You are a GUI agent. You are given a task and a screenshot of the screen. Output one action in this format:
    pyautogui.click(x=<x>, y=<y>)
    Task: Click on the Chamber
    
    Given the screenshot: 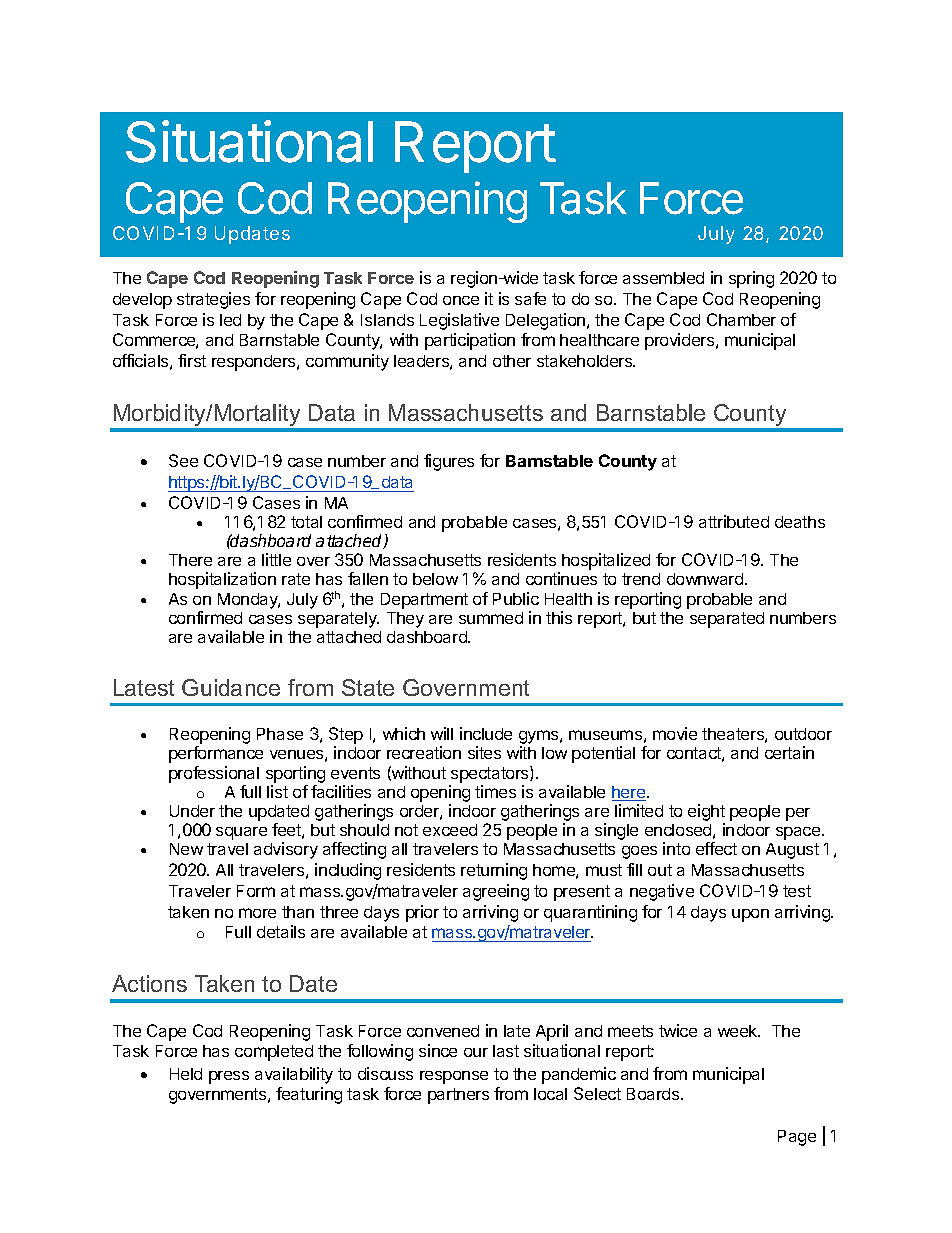 What is the action you would take?
    pyautogui.click(x=741, y=319)
